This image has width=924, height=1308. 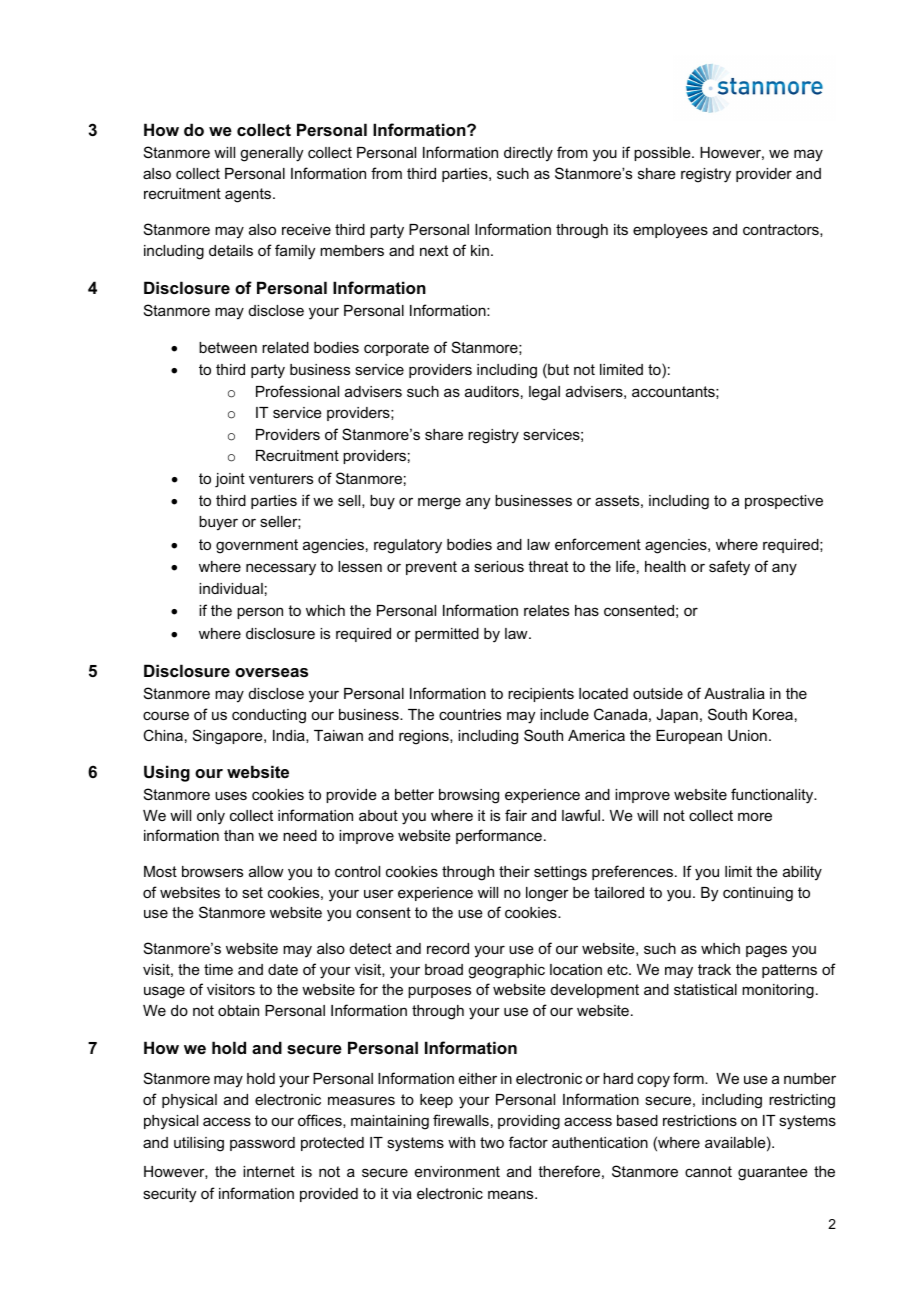 I want to click on two, so click(x=492, y=1142).
